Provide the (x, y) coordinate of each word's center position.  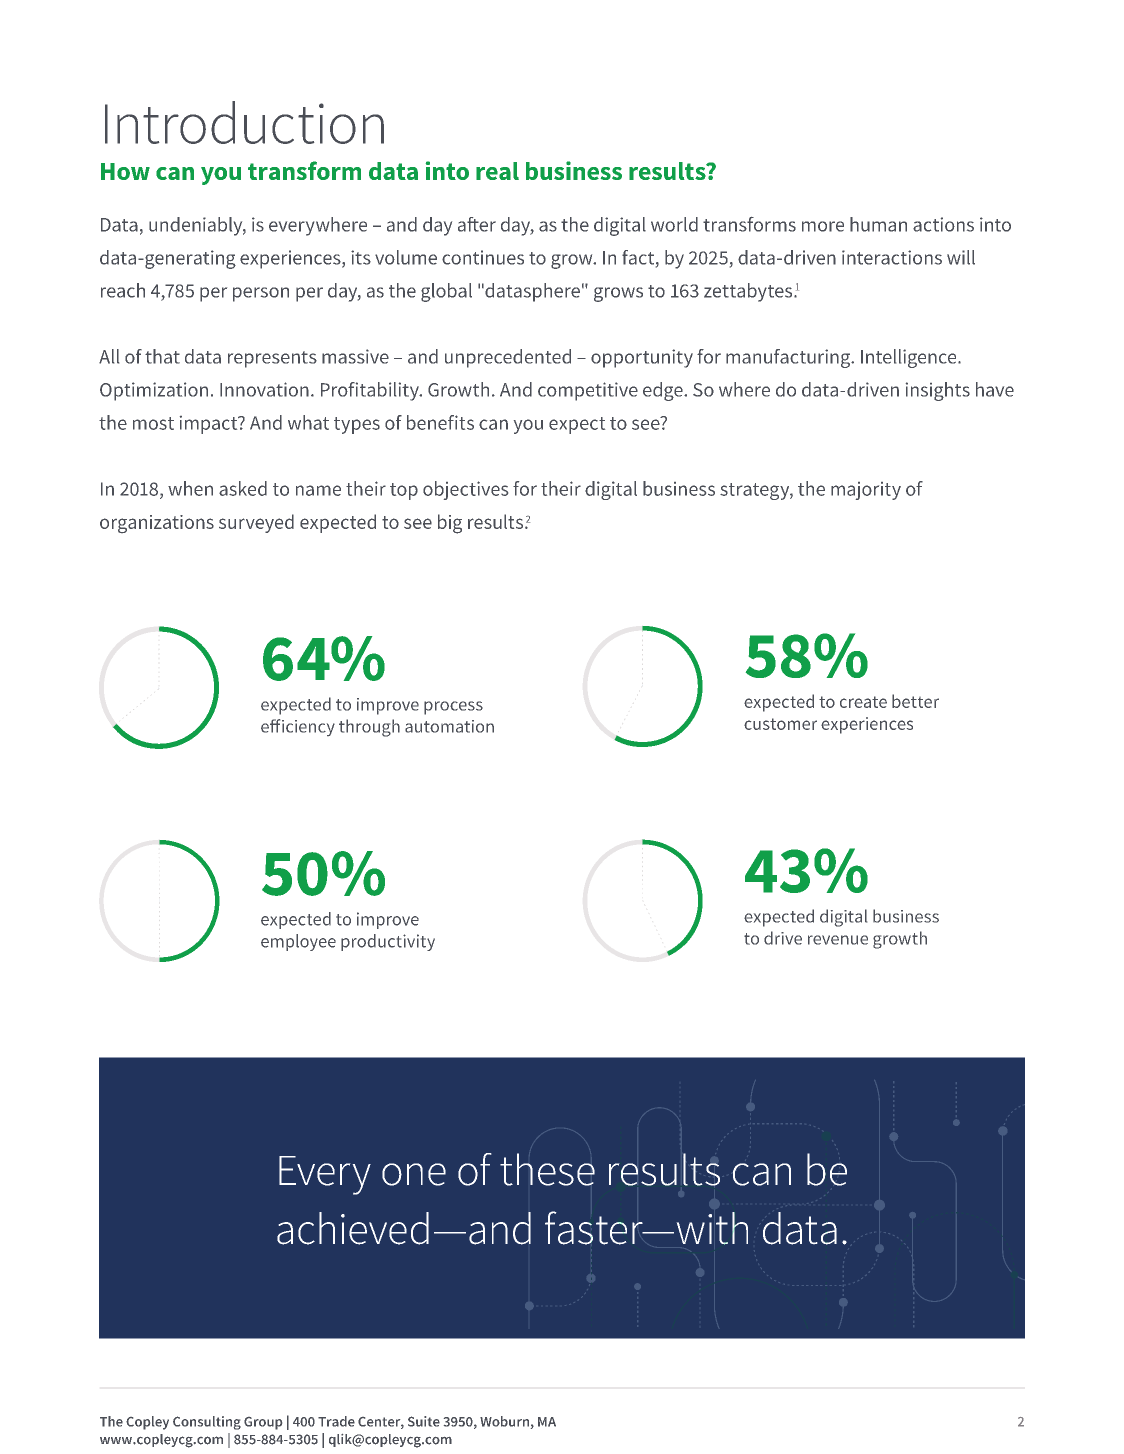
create (863, 702)
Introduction (244, 122)
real (497, 171)
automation (449, 726)
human (878, 224)
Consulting (207, 1423)
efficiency (298, 727)
